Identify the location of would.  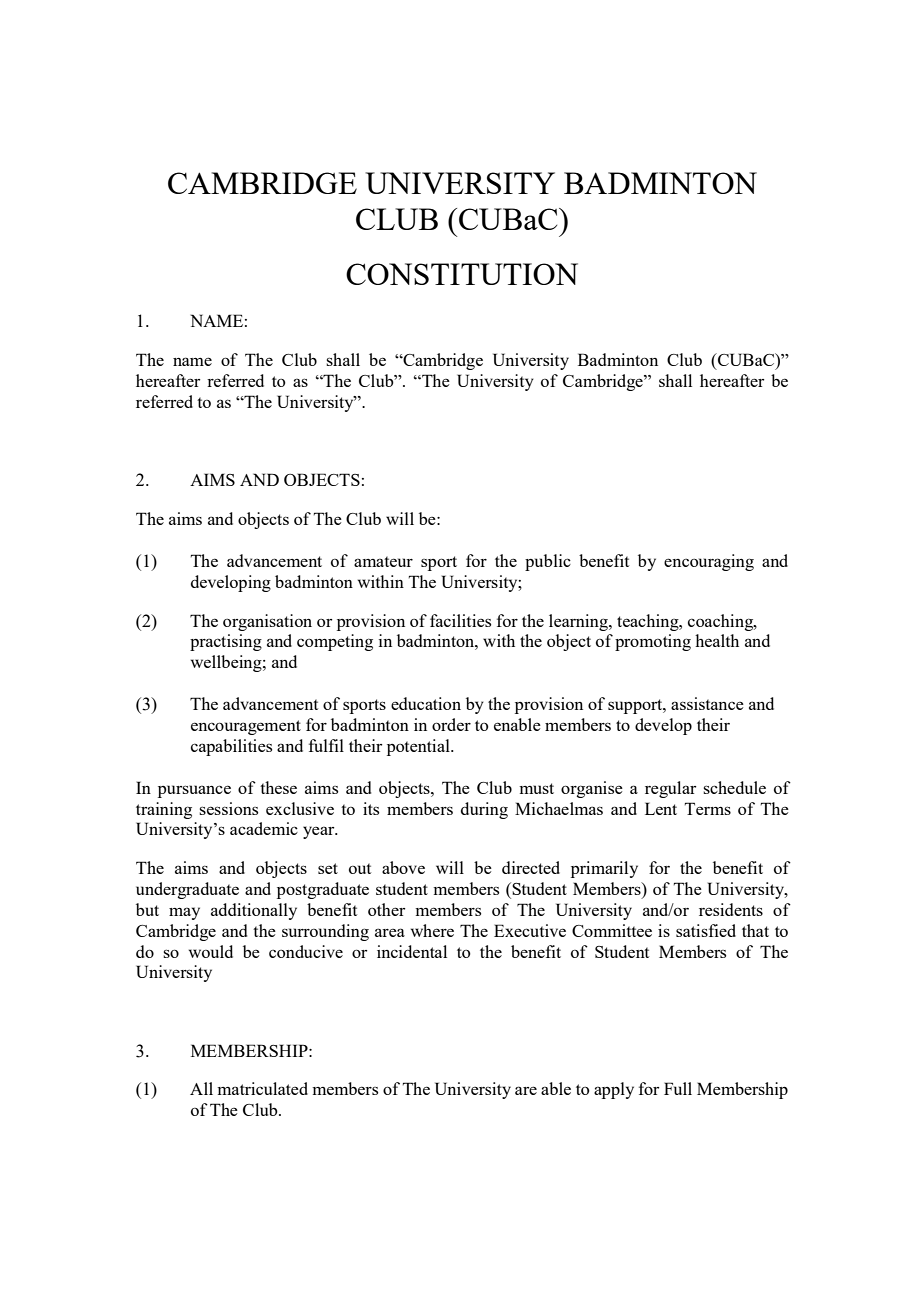
(211, 951).
